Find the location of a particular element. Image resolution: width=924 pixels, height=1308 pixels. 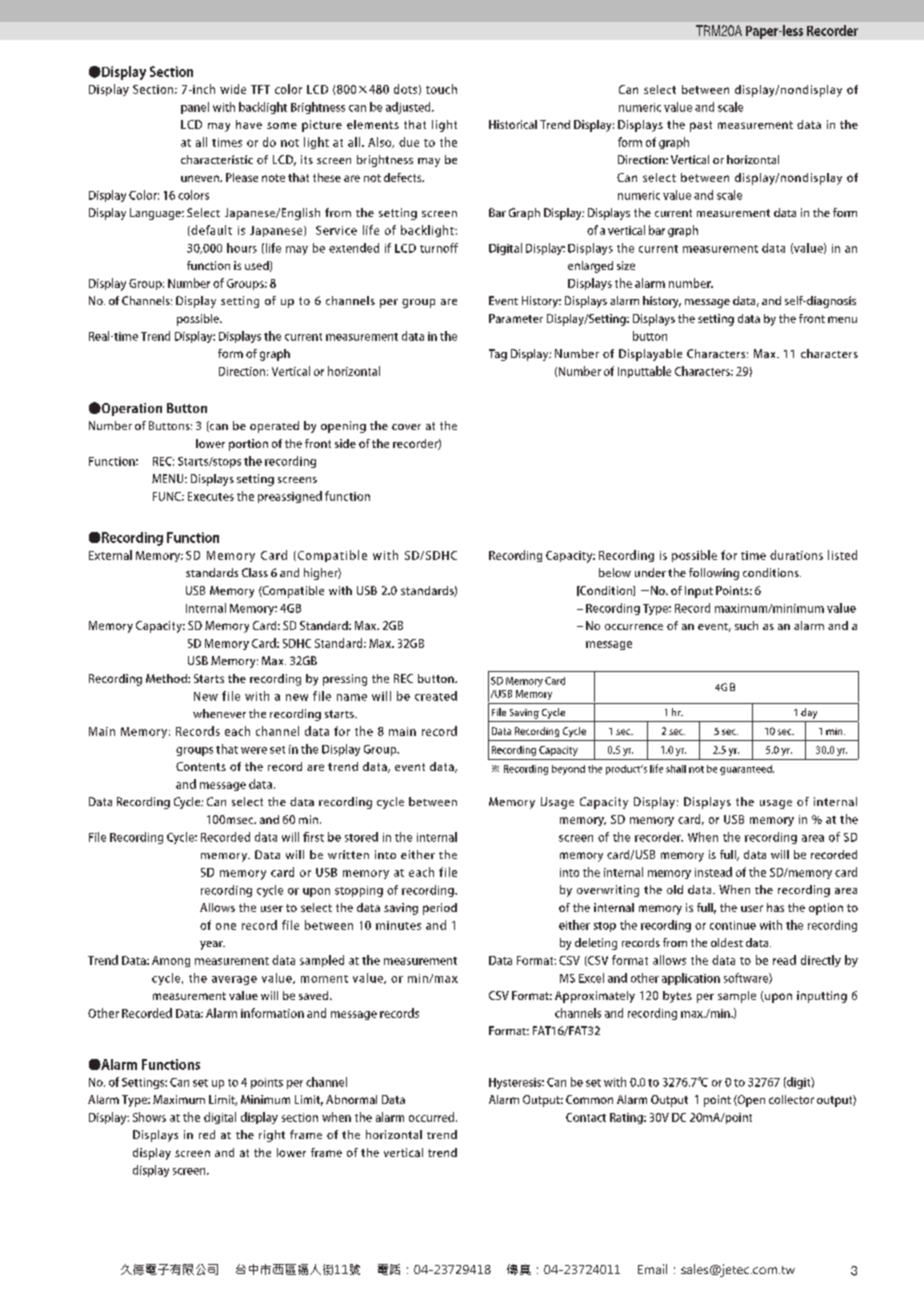

past is located at coordinates (701, 126).
